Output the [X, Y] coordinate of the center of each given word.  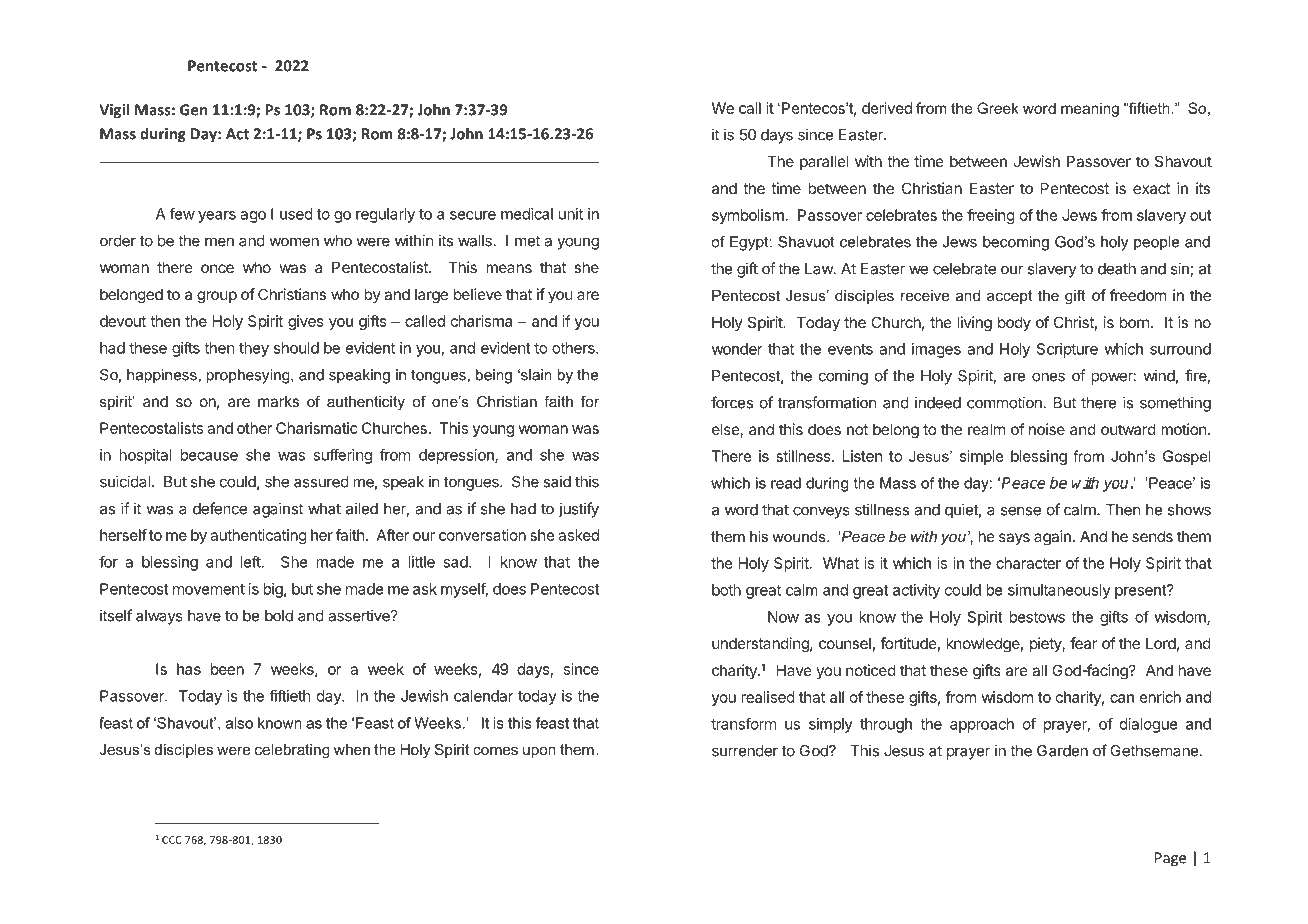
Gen [193, 110]
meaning [1090, 109]
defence [220, 508]
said [557, 481]
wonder [737, 349]
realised [768, 697]
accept [1009, 297]
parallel [824, 162]
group [217, 297]
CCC [172, 840]
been [227, 669]
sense [1021, 511]
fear [1083, 643]
